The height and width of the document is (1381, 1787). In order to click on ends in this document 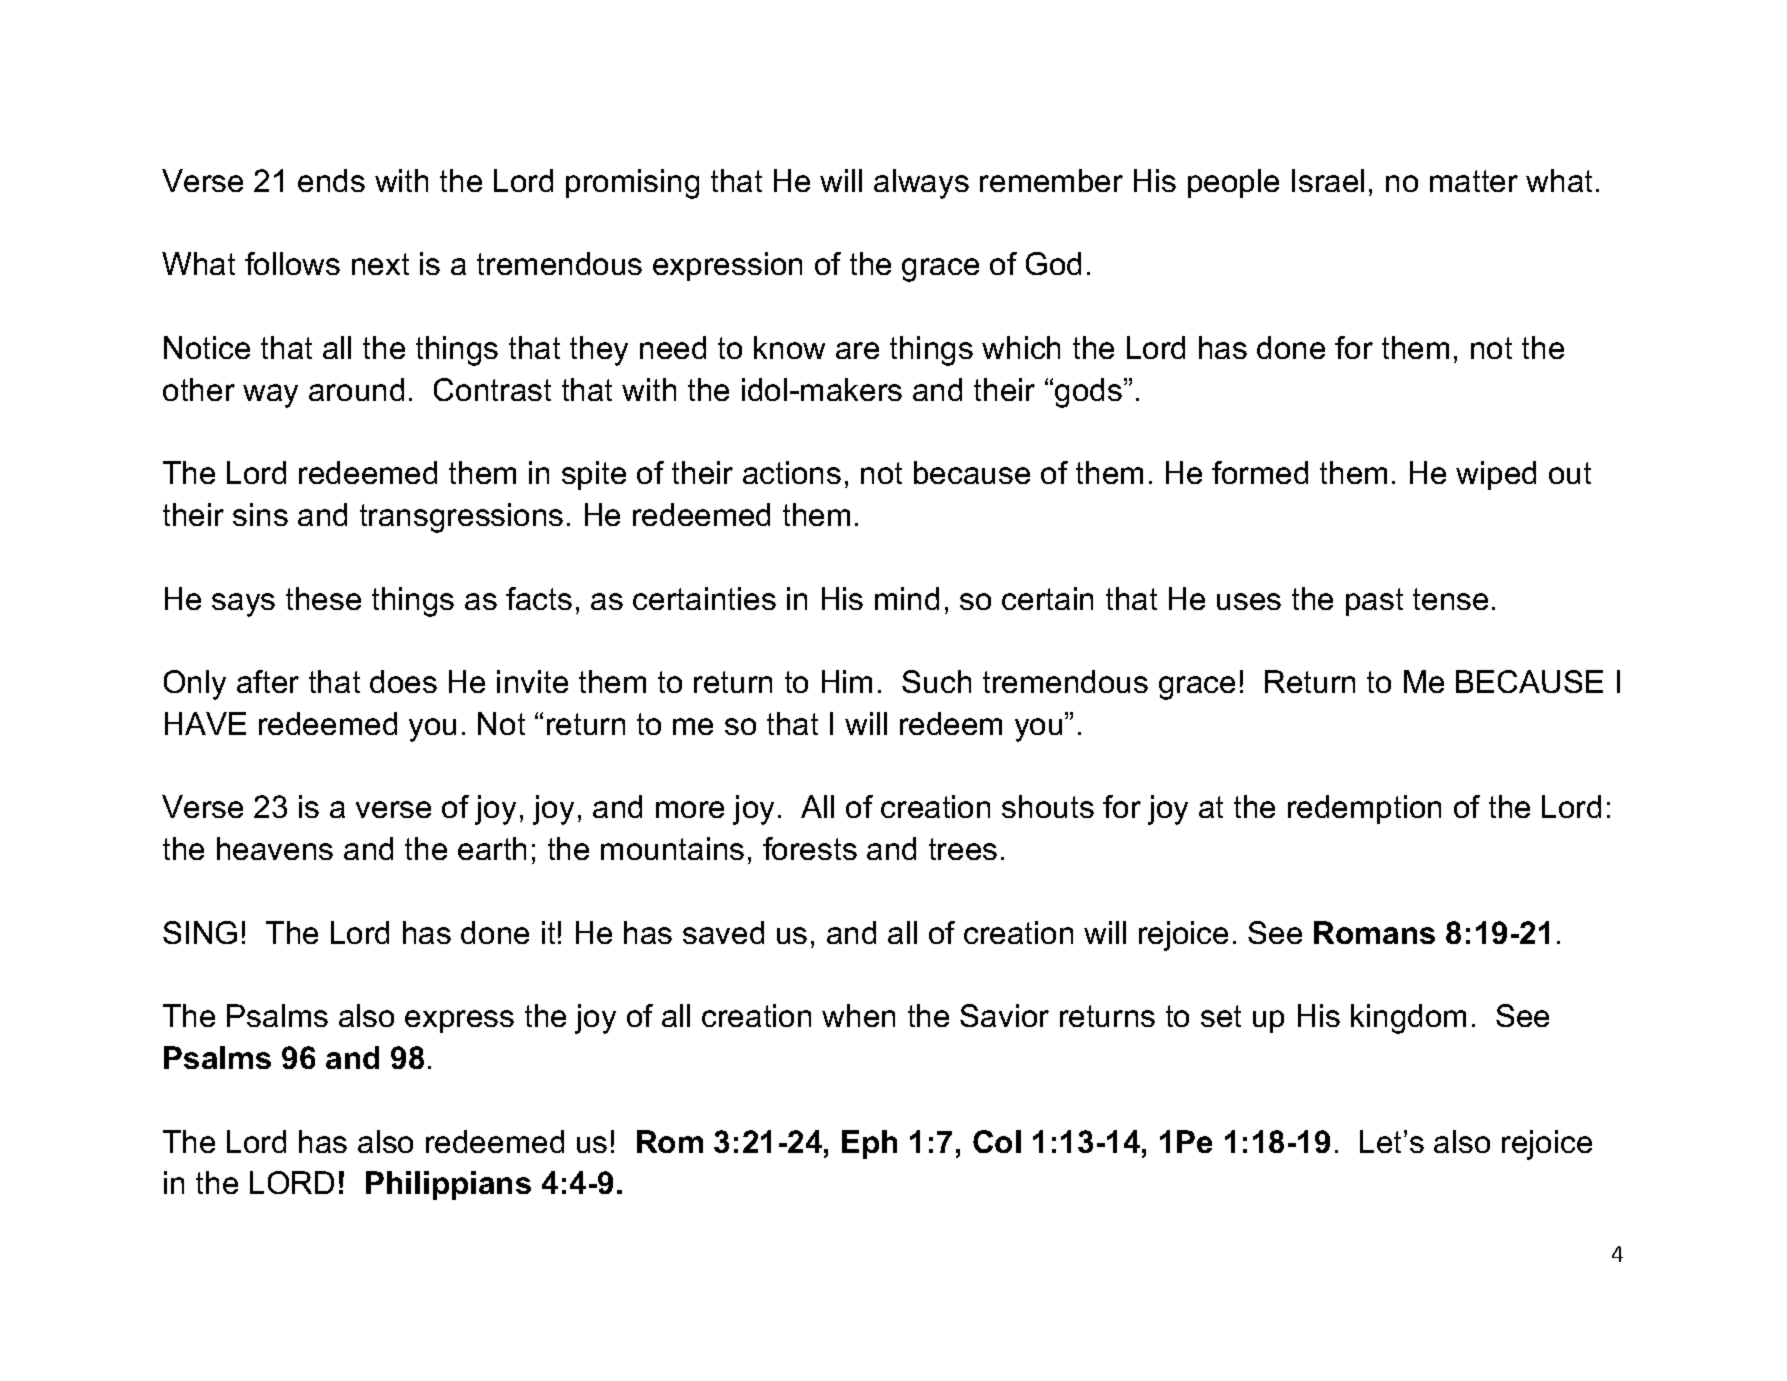, I will do `click(331, 180)`.
